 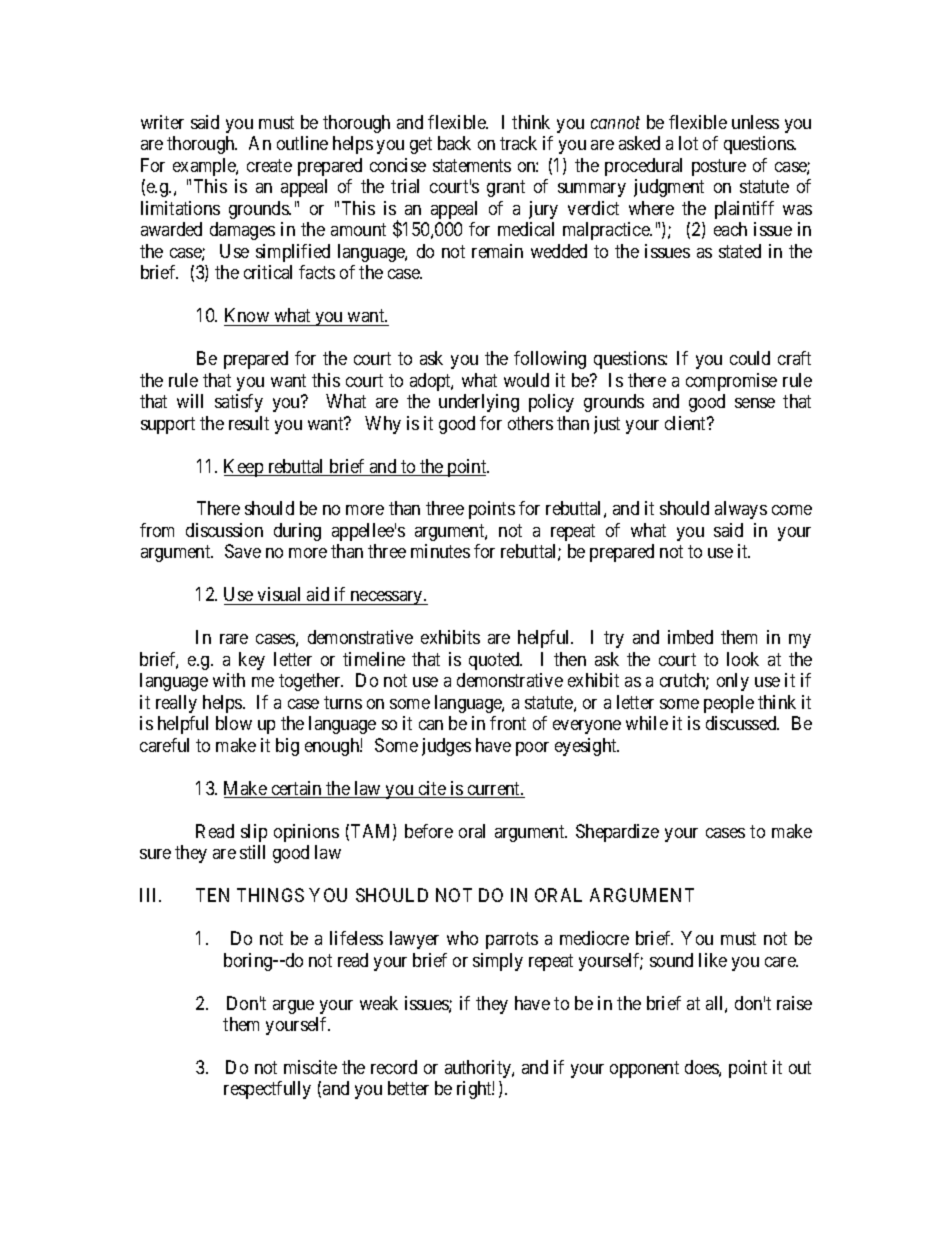 What do you see at coordinates (644, 1069) in the screenshot?
I see `opponent` at bounding box center [644, 1069].
